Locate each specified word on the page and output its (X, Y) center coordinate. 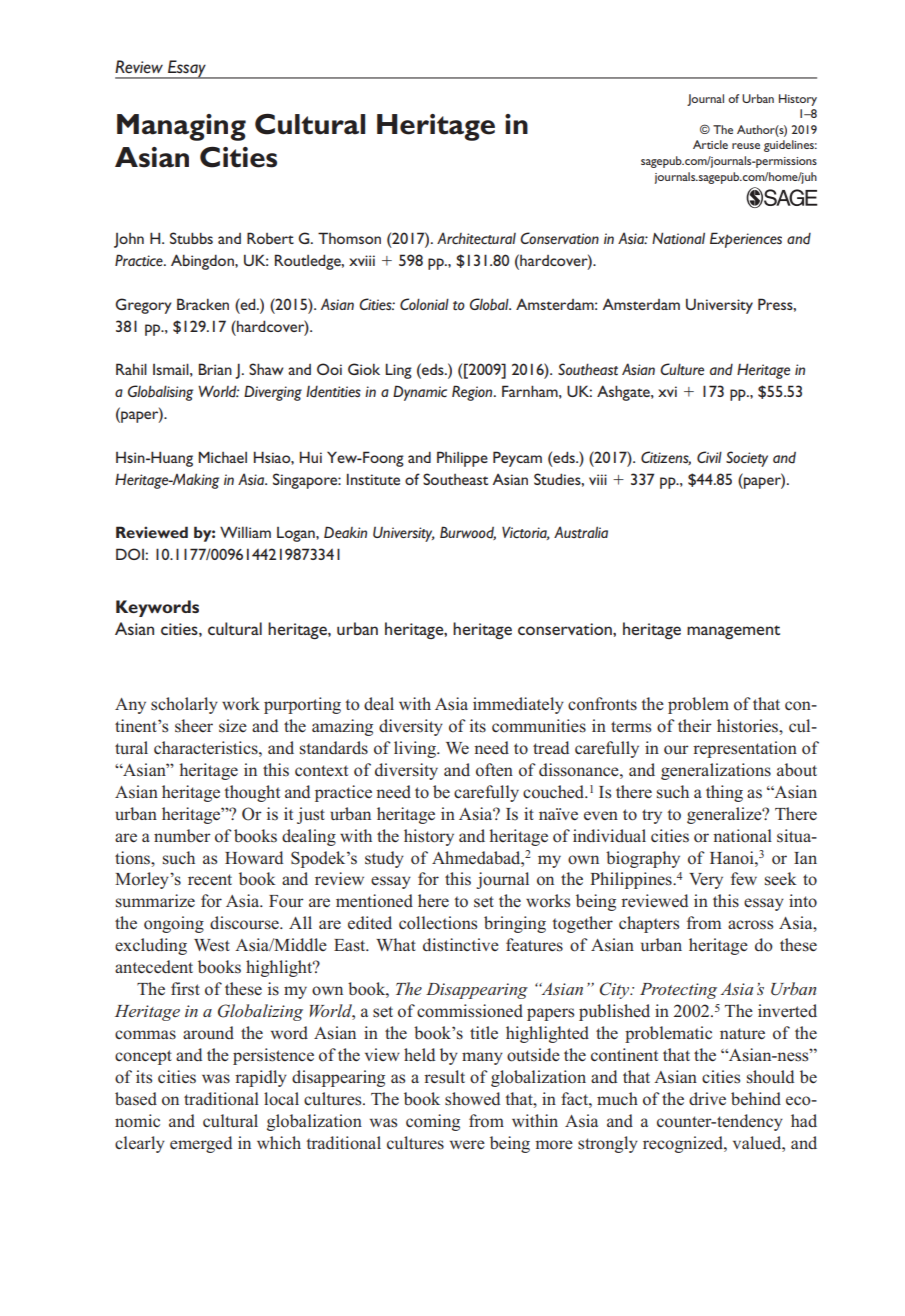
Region (473, 393)
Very (706, 881)
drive (707, 1098)
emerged (201, 1144)
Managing (181, 127)
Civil (709, 457)
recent (210, 879)
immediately (518, 705)
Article (710, 144)
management (733, 632)
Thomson (349, 238)
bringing (515, 924)
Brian (215, 369)
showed (472, 1099)
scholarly (184, 705)
